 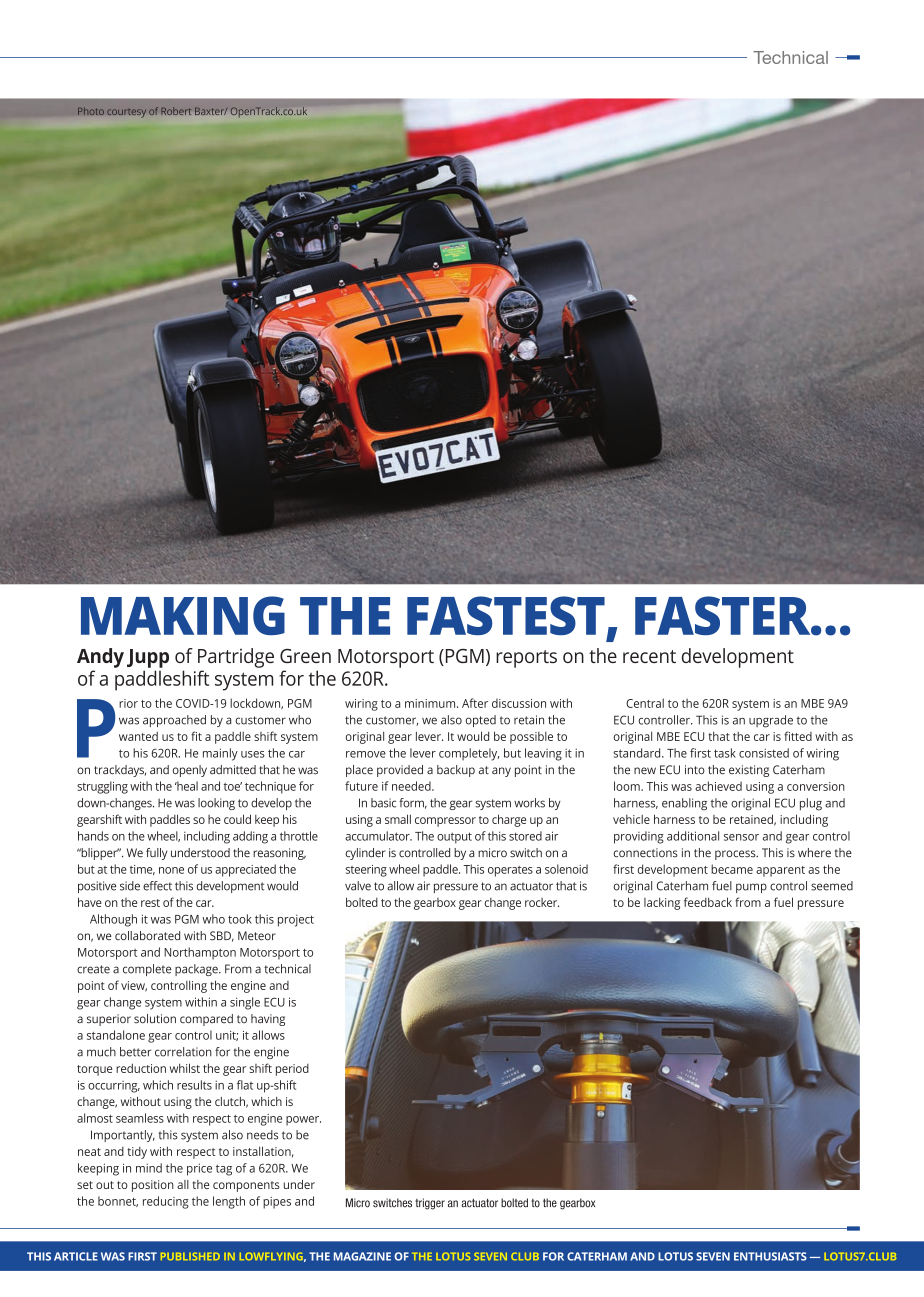 What do you see at coordinates (148, 658) in the screenshot?
I see `Jupp` at bounding box center [148, 658].
